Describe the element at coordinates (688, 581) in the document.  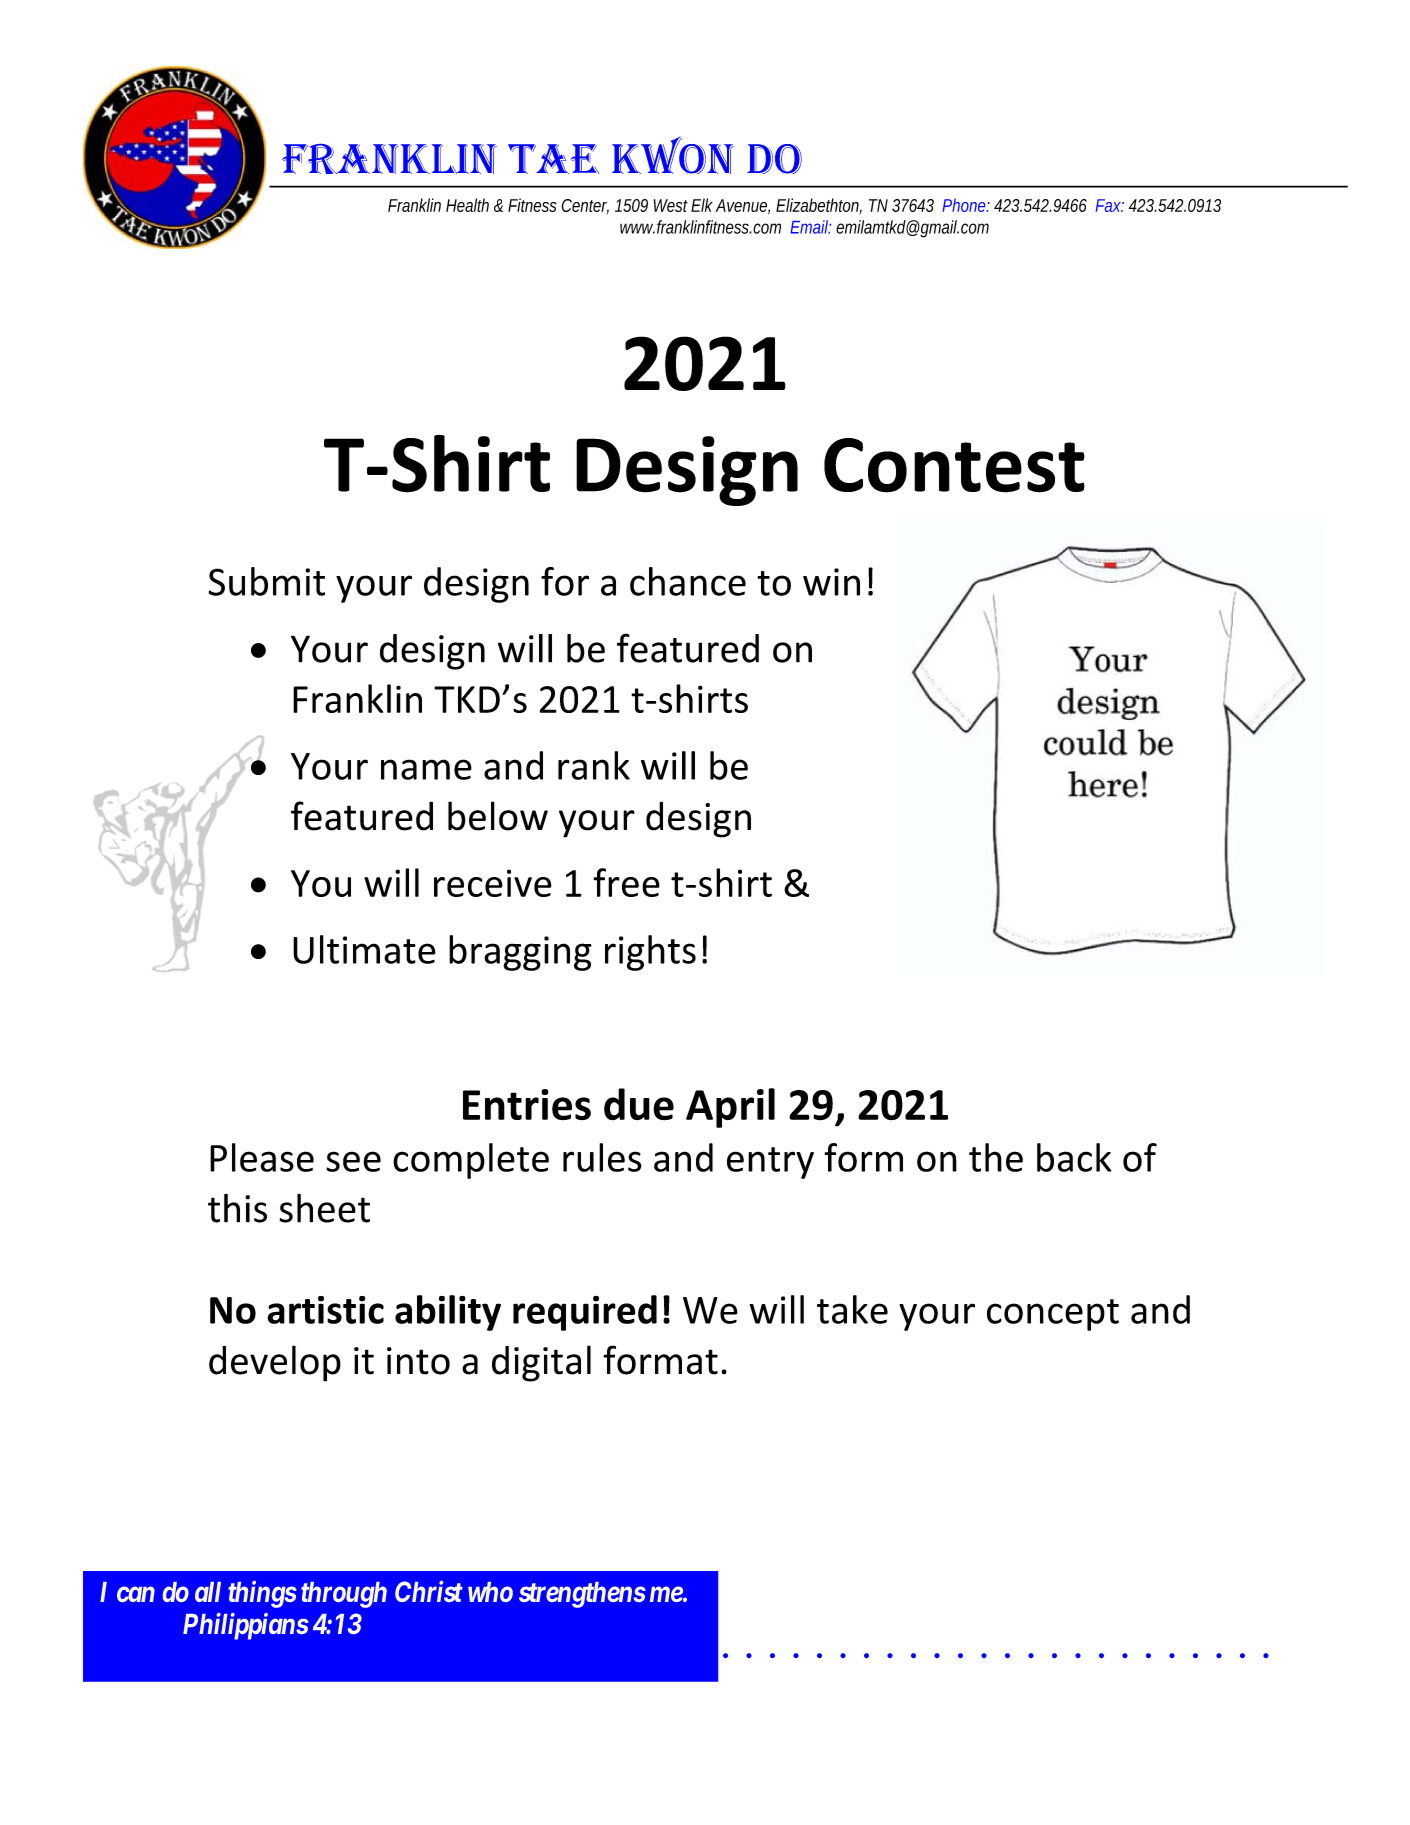
I see `chance` at that location.
